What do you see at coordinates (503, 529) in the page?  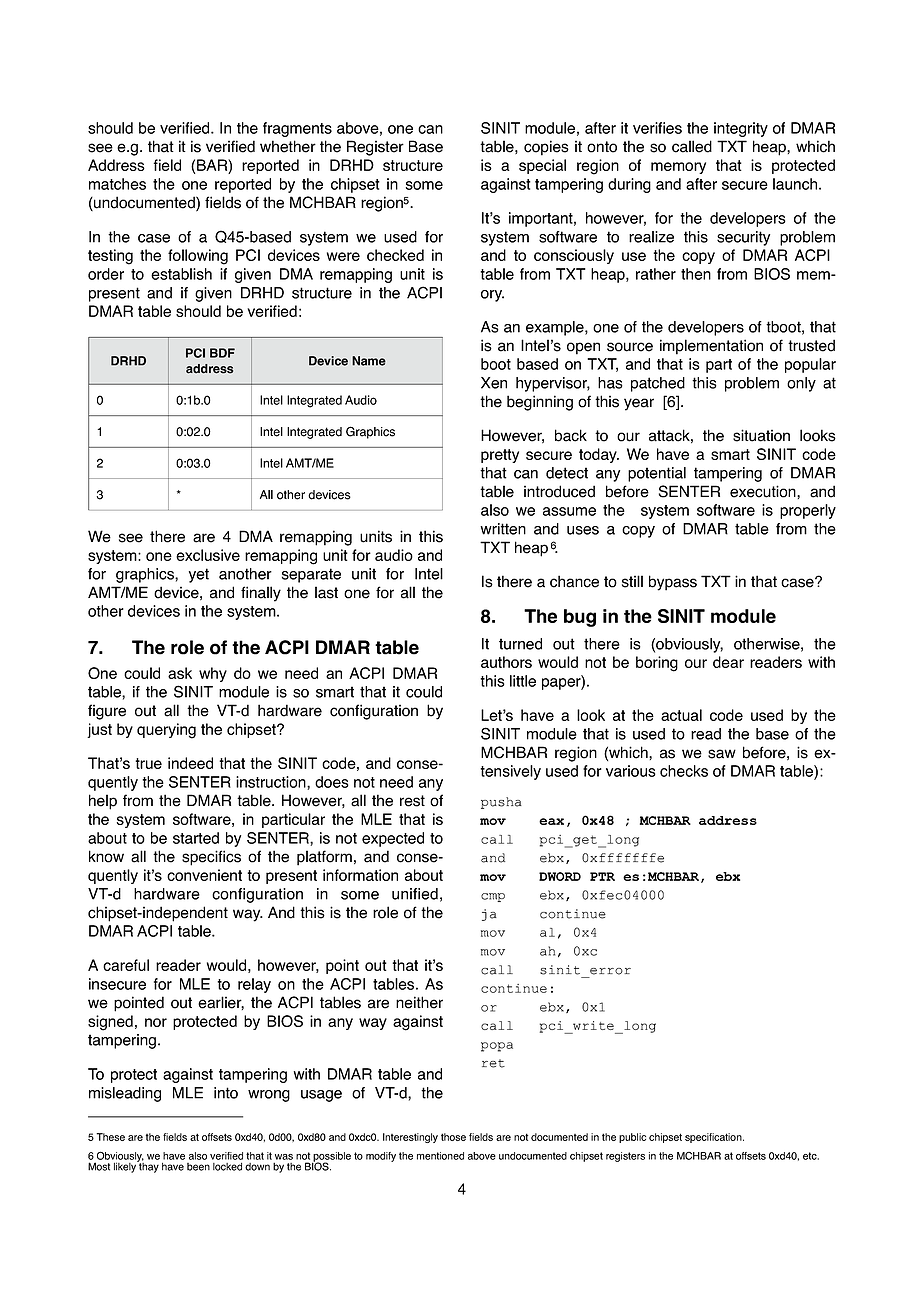 I see `written` at bounding box center [503, 529].
